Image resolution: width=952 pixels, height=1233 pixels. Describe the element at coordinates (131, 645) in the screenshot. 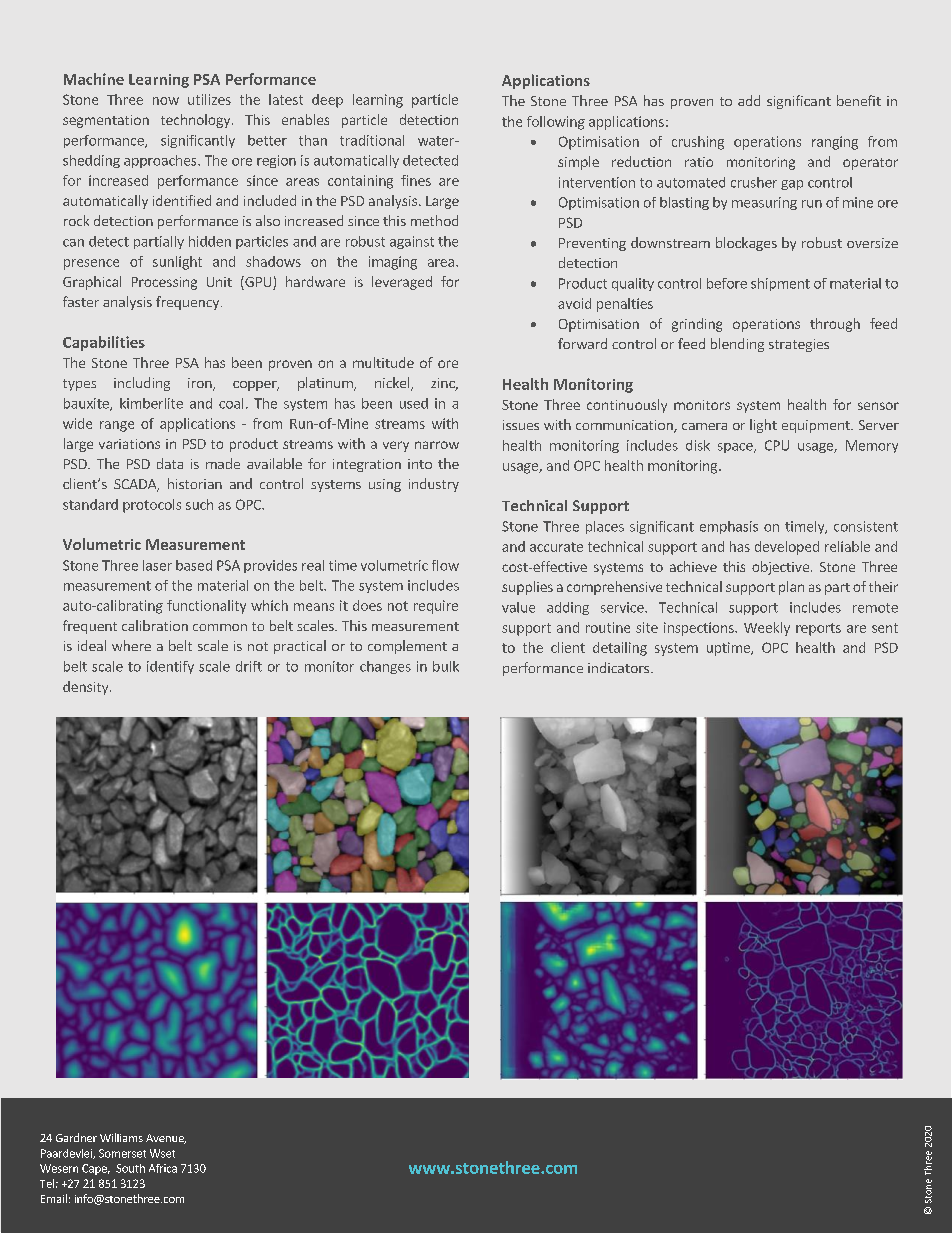

I see `where` at that location.
